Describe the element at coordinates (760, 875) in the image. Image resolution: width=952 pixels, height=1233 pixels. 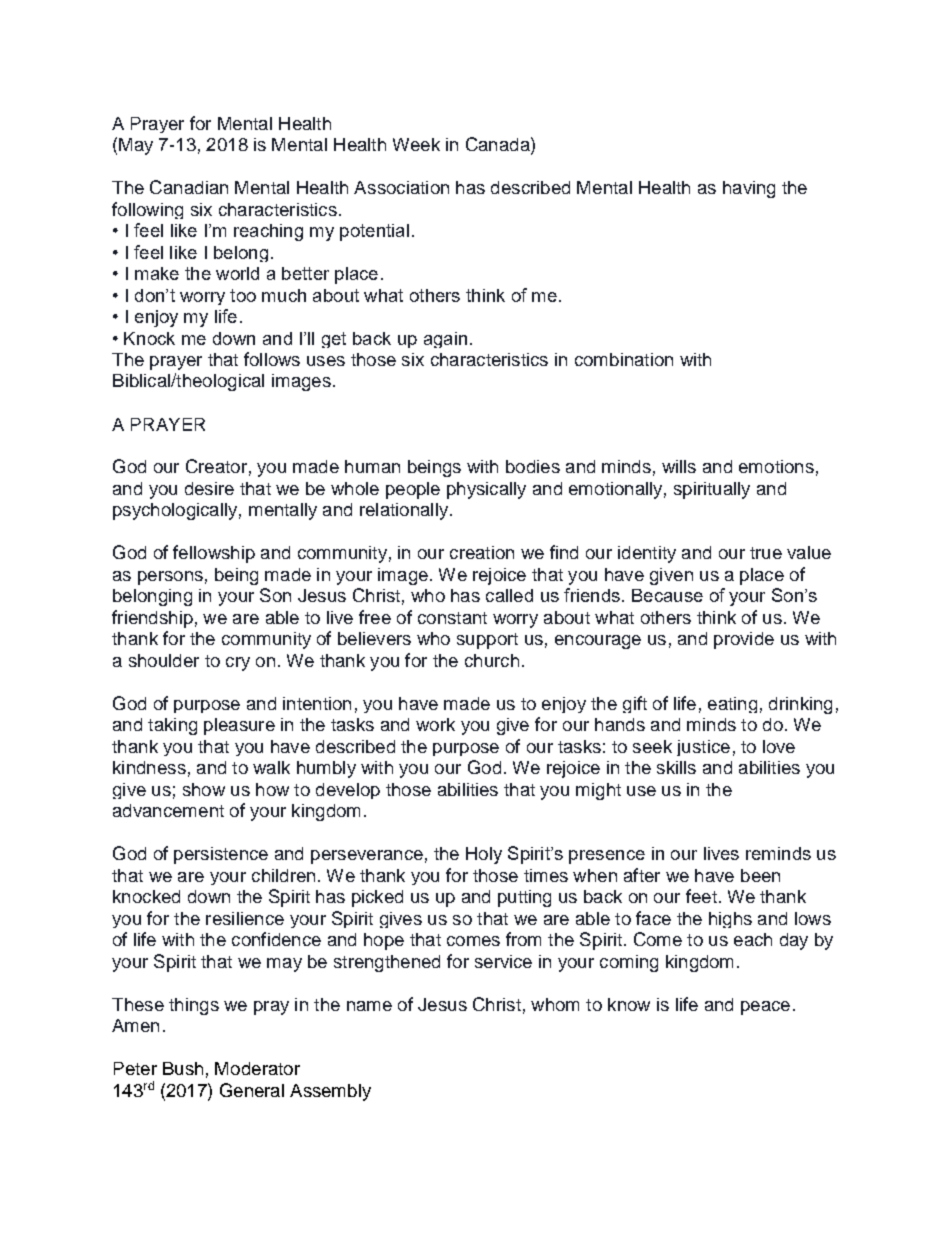
I see `been` at that location.
